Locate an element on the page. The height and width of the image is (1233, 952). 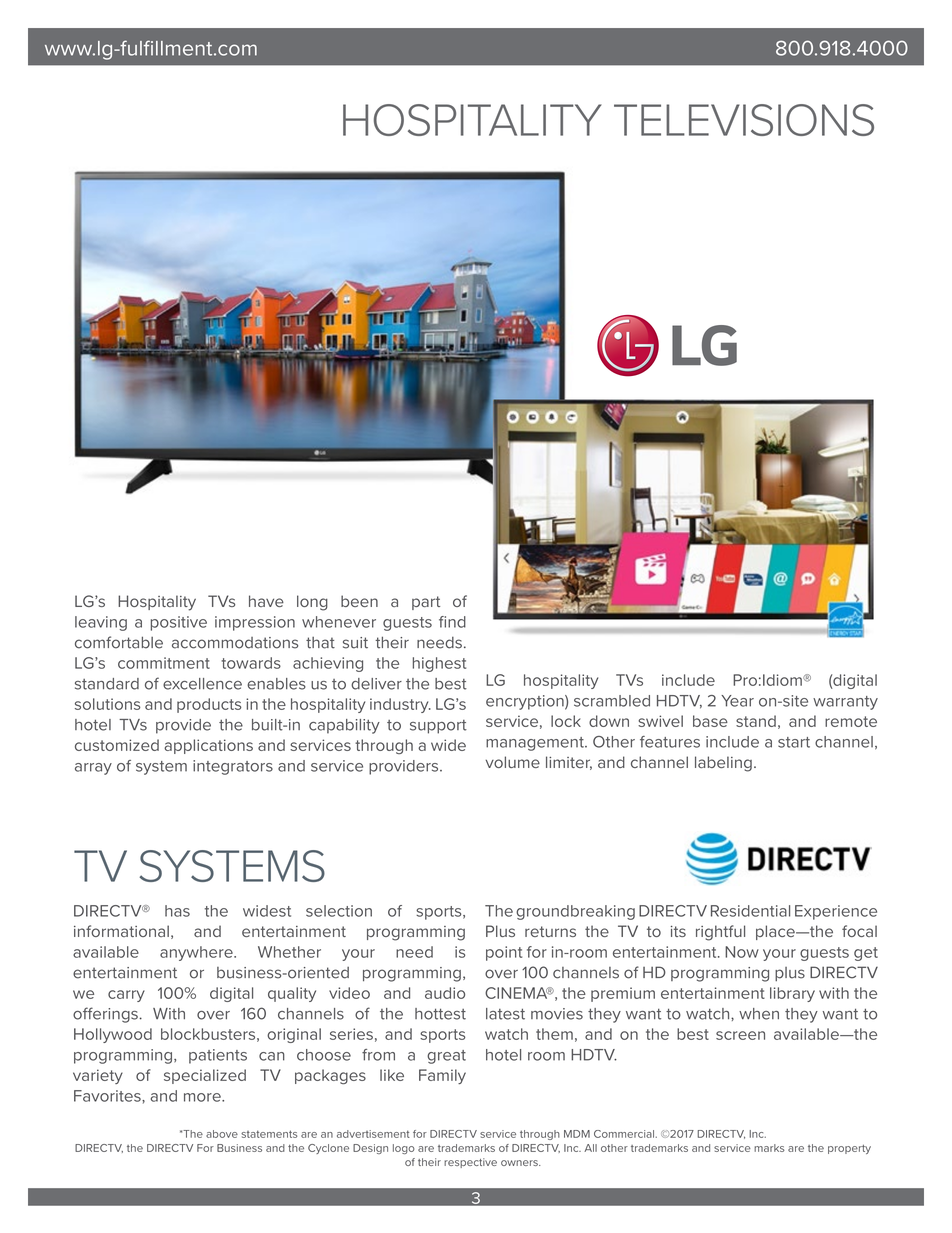
Year is located at coordinates (737, 701).
